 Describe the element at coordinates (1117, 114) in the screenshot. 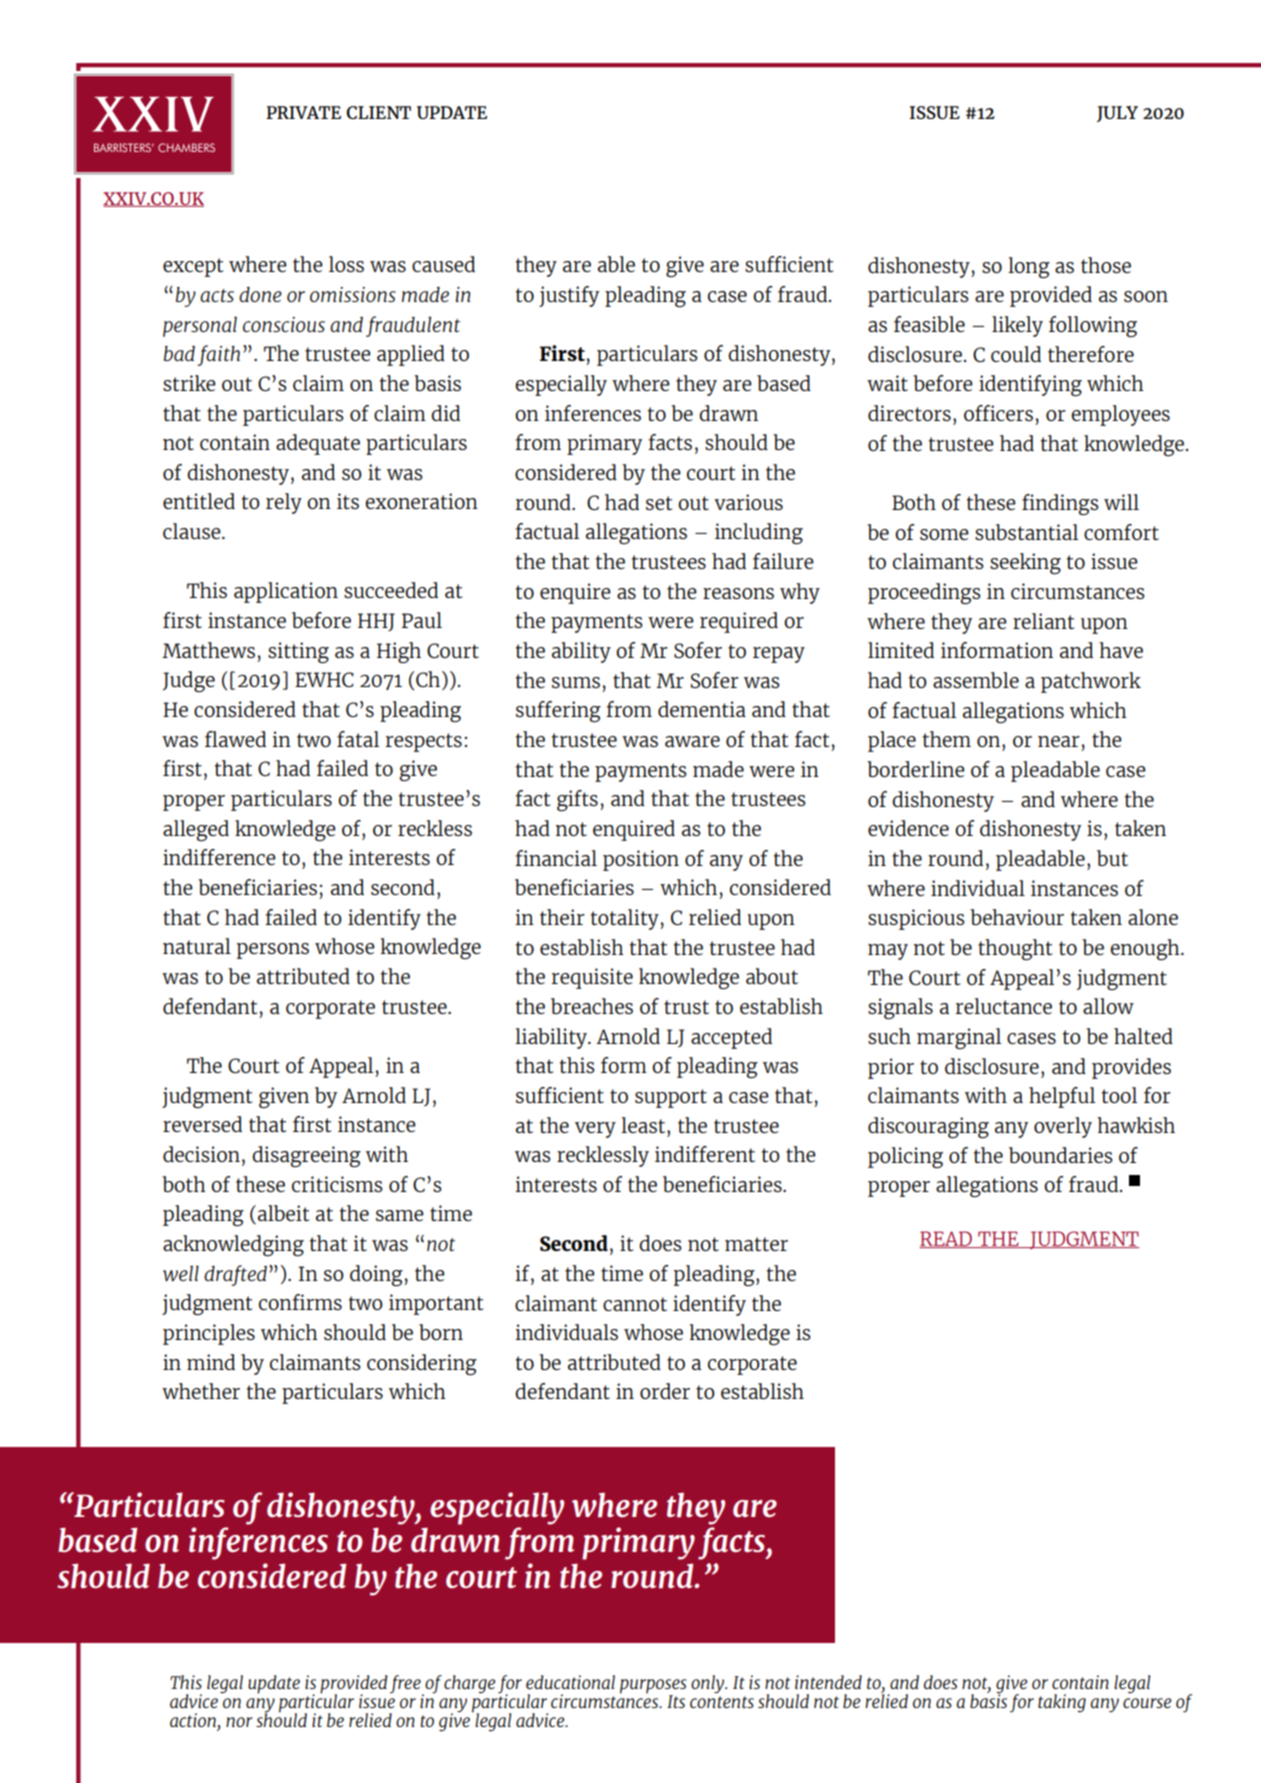

I see `JULY` at that location.
